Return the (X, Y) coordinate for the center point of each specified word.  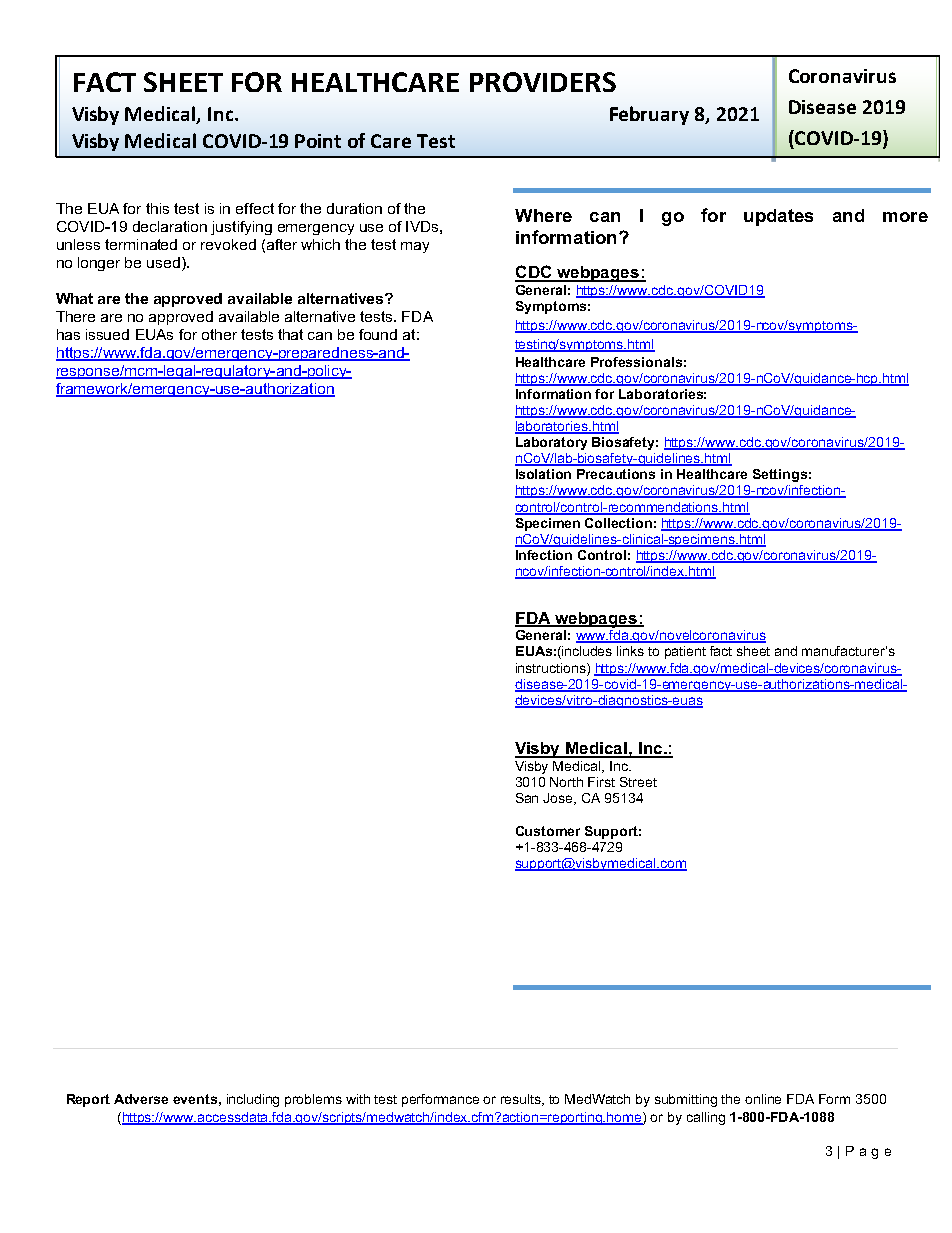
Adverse (141, 1099)
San (527, 798)
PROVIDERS (543, 82)
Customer (548, 831)
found (378, 334)
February (649, 115)
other (219, 334)
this (157, 208)
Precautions (616, 474)
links (630, 651)
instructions (552, 669)
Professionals (636, 362)
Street (638, 782)
